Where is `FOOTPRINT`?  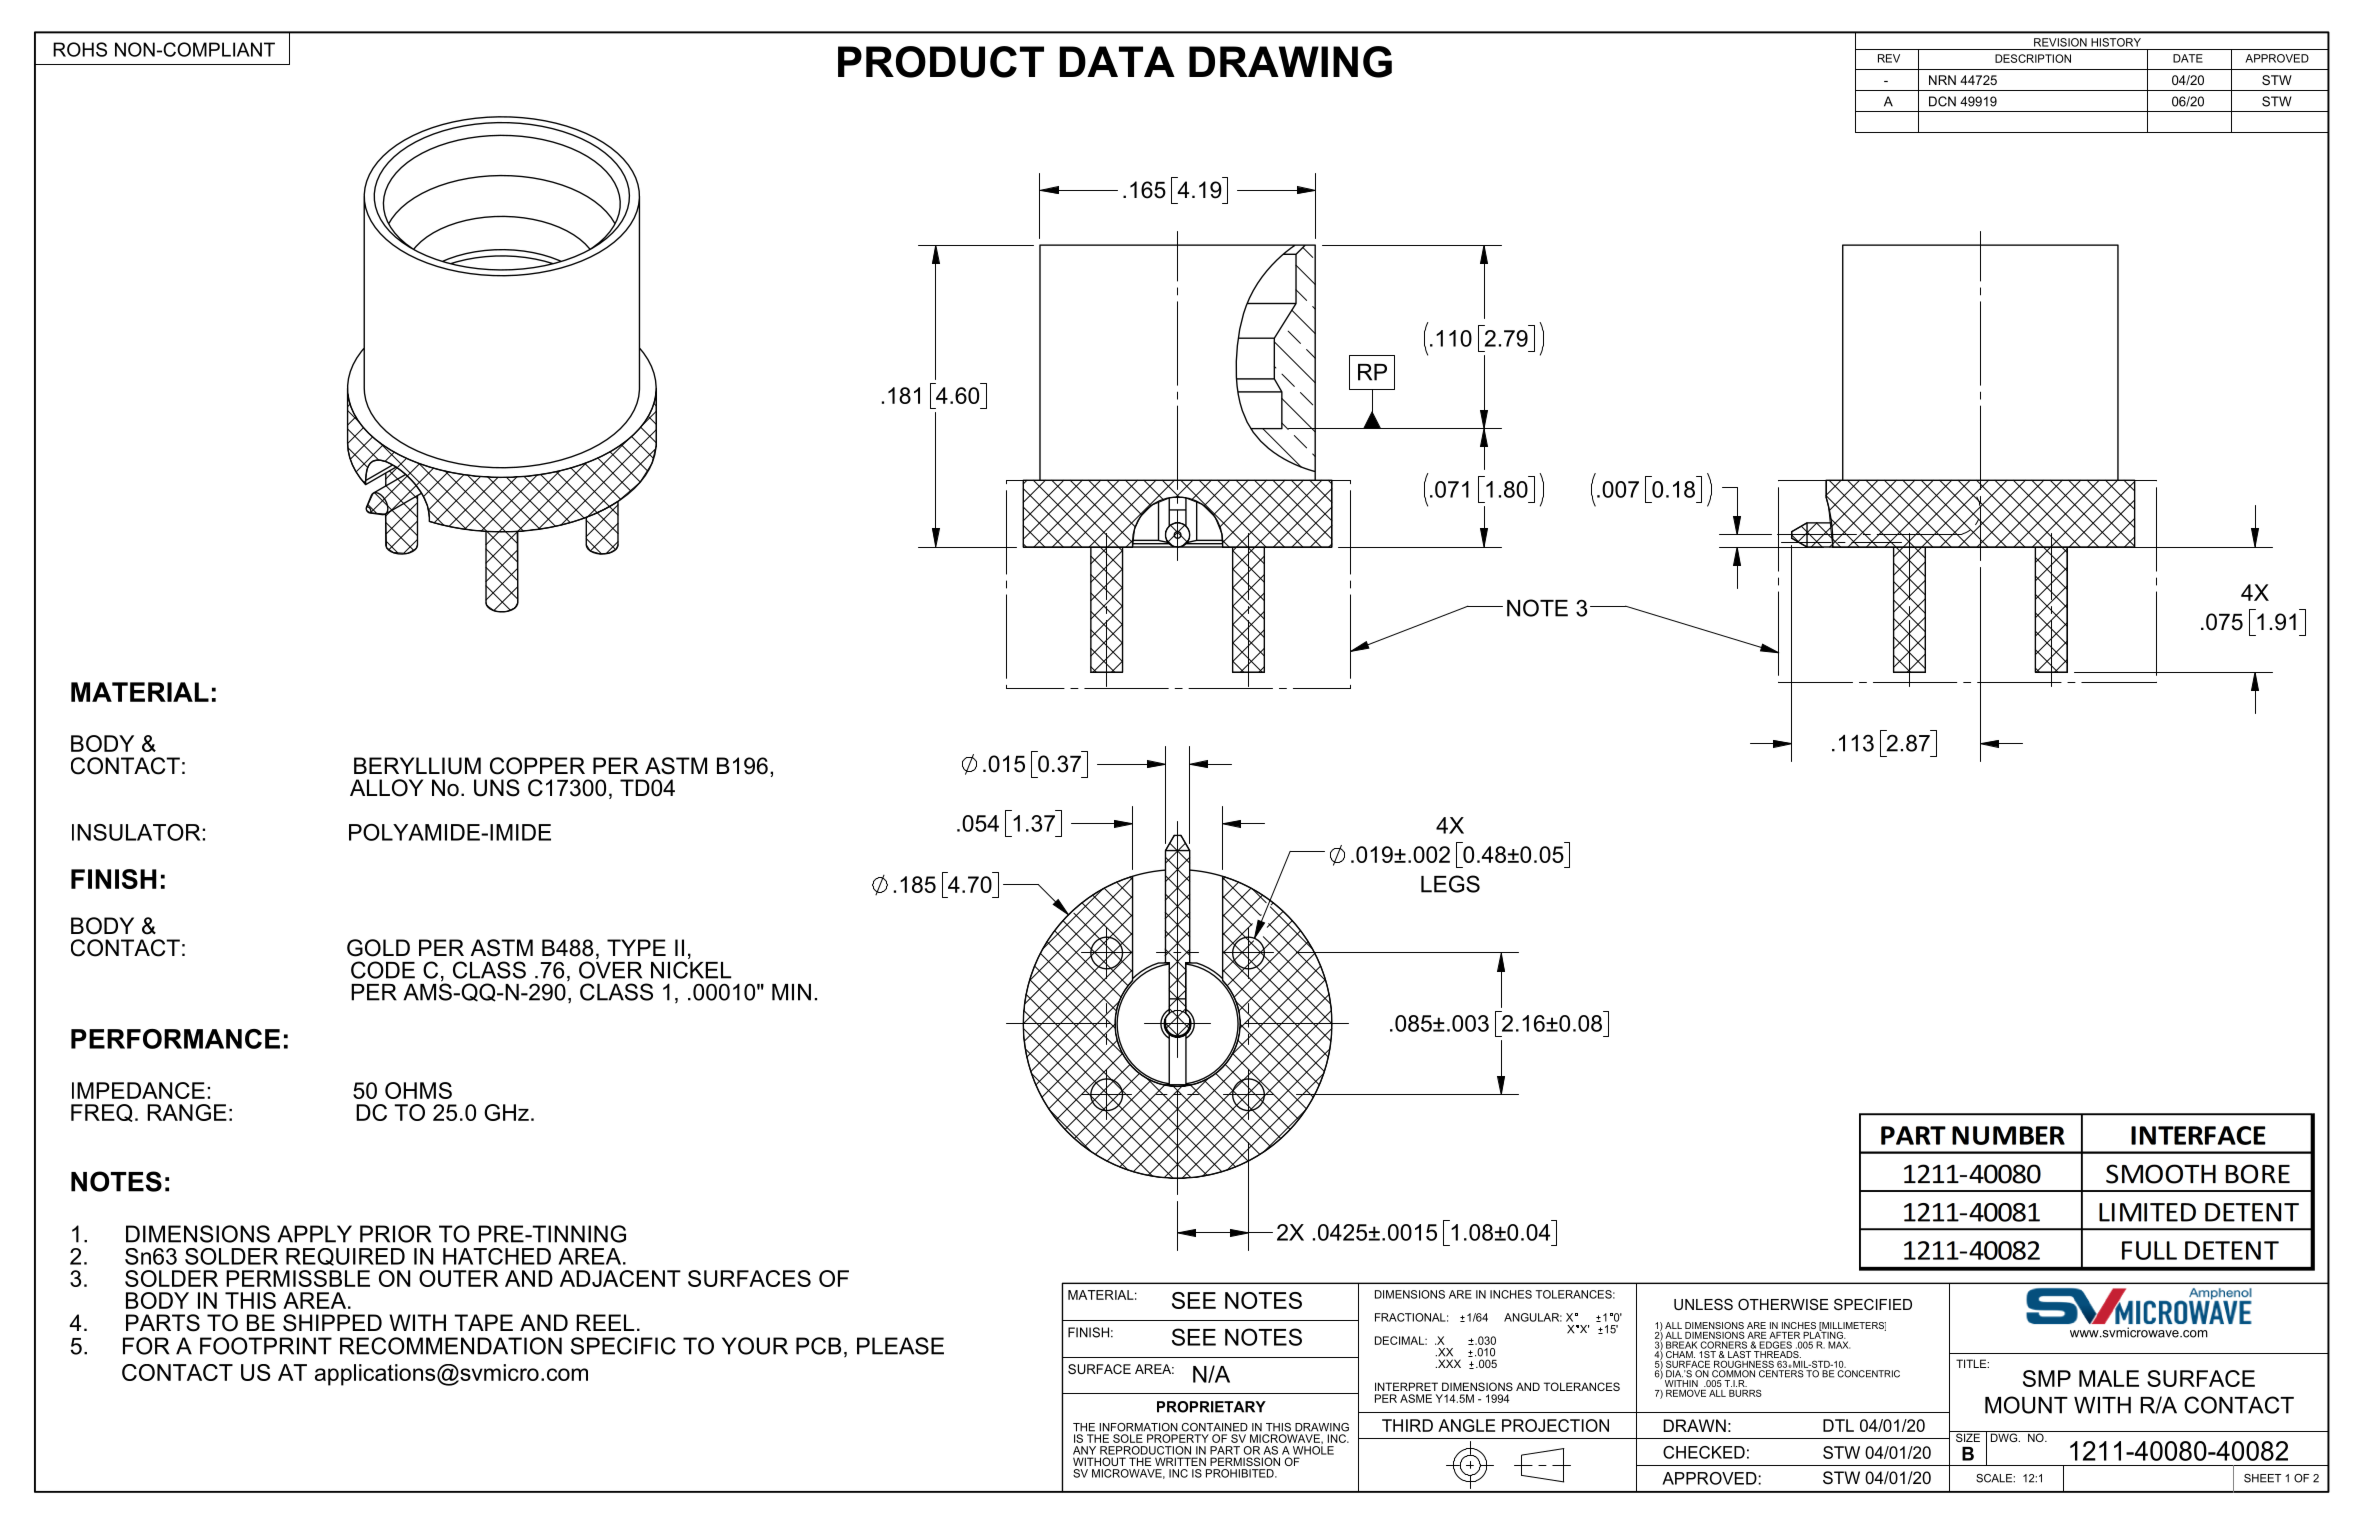
FOOTPRINT is located at coordinates (266, 1346).
